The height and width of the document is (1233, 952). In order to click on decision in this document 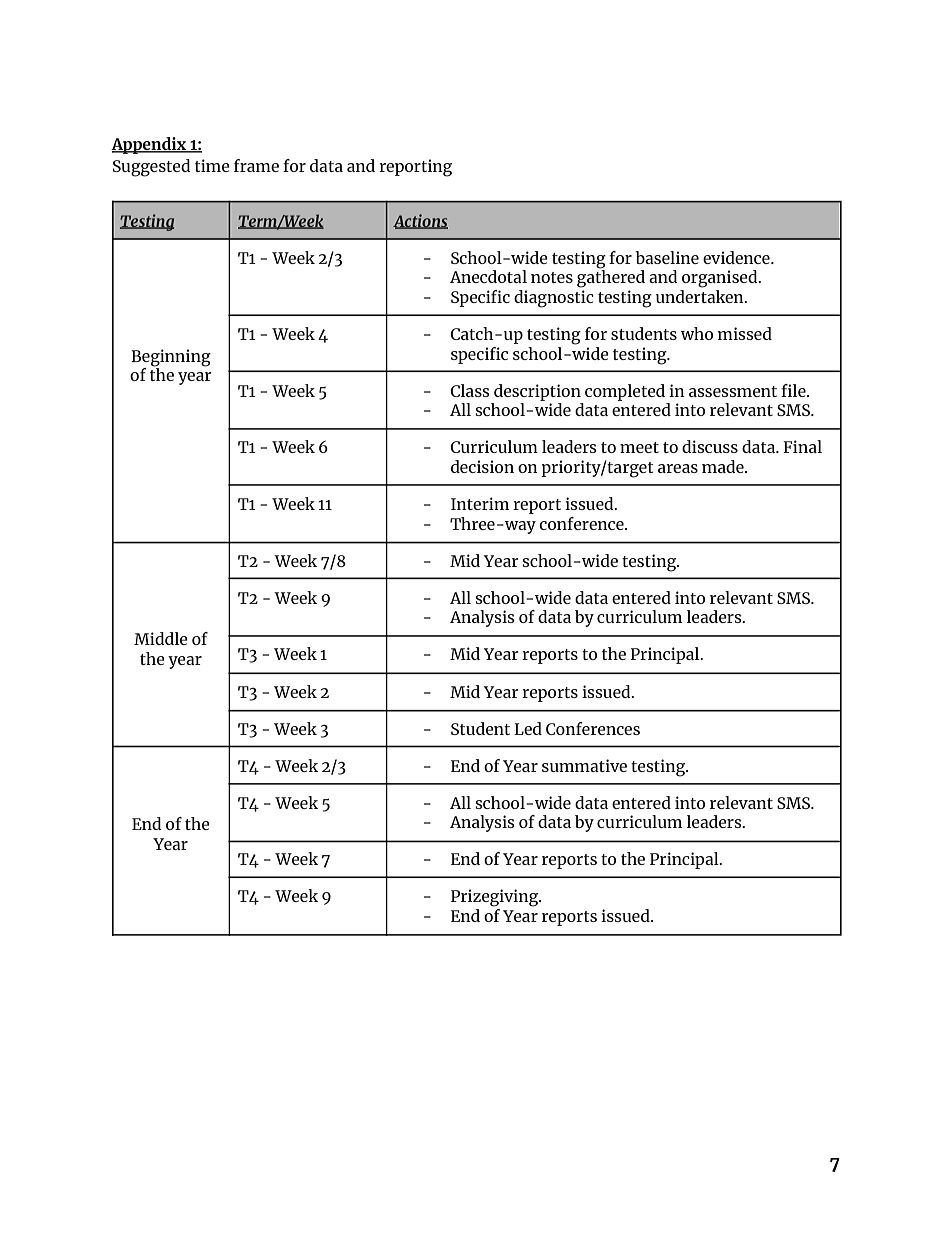, I will do `click(482, 466)`.
